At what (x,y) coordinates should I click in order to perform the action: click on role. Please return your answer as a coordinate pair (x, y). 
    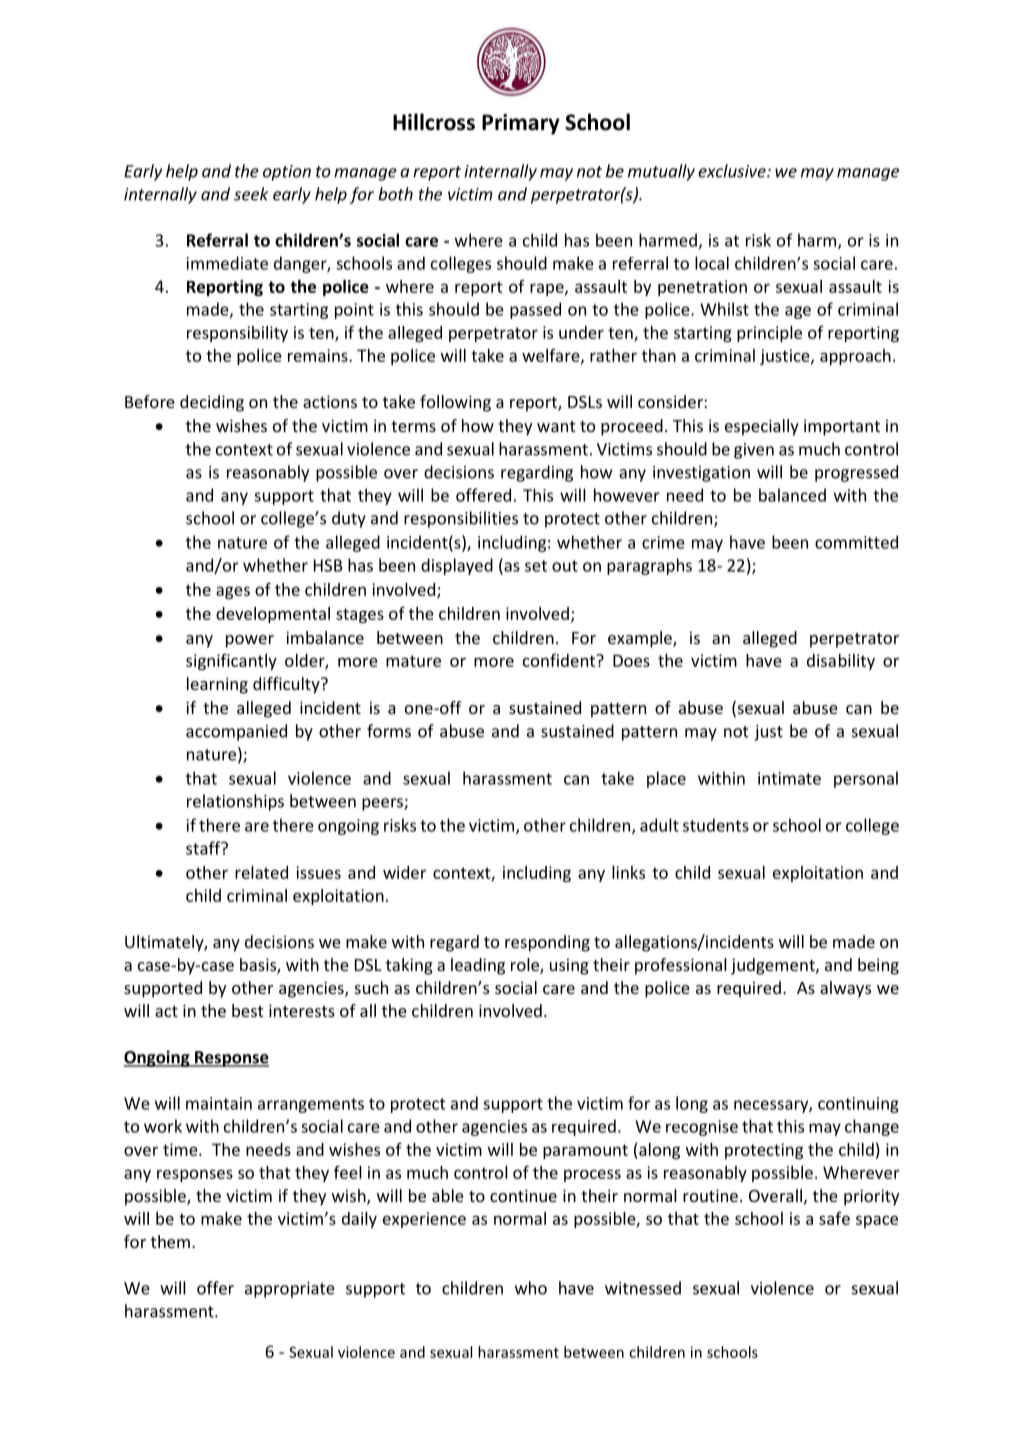
    Looking at the image, I should click on (526, 966).
